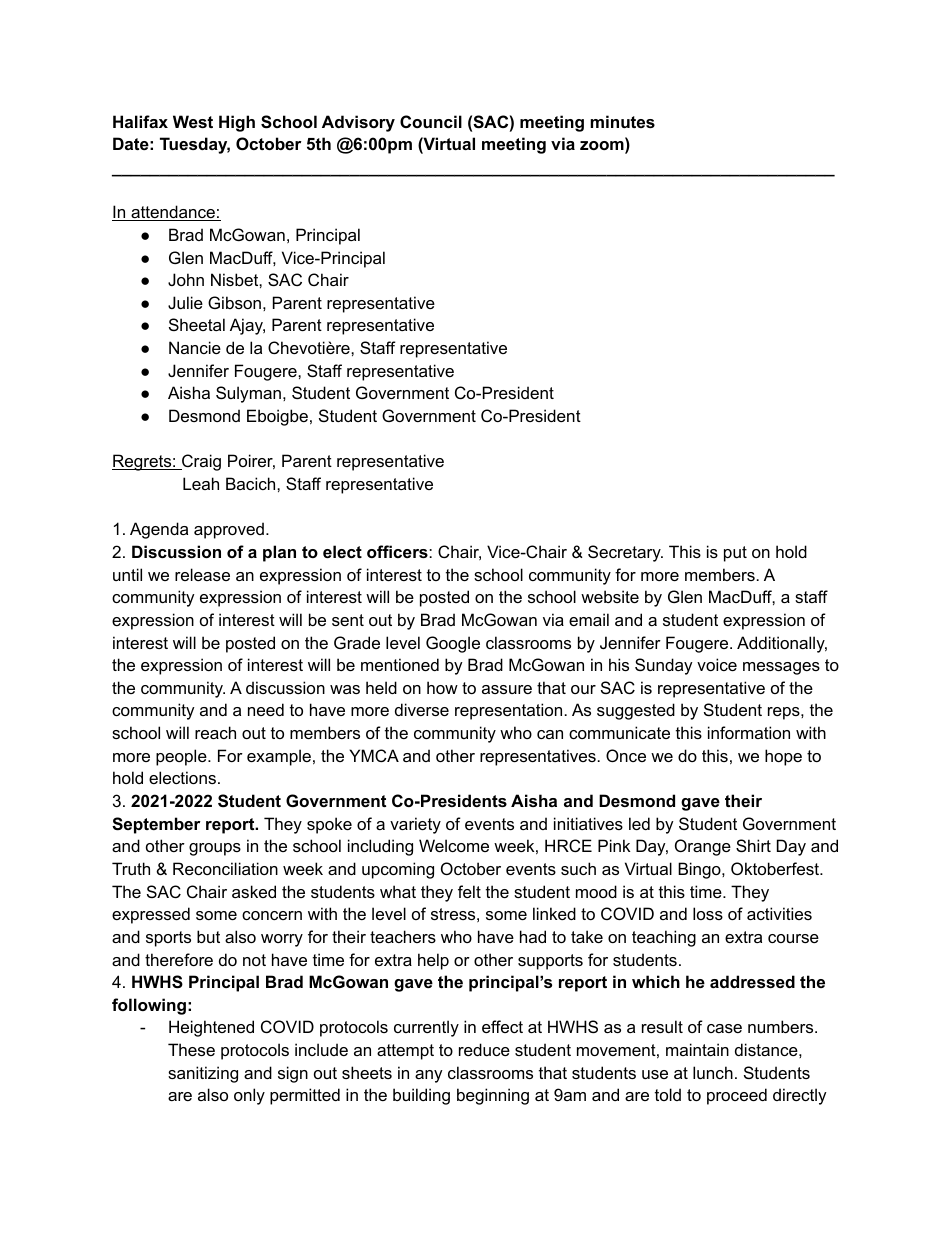 This document has width=952, height=1233. What do you see at coordinates (431, 121) in the document?
I see `Council` at bounding box center [431, 121].
